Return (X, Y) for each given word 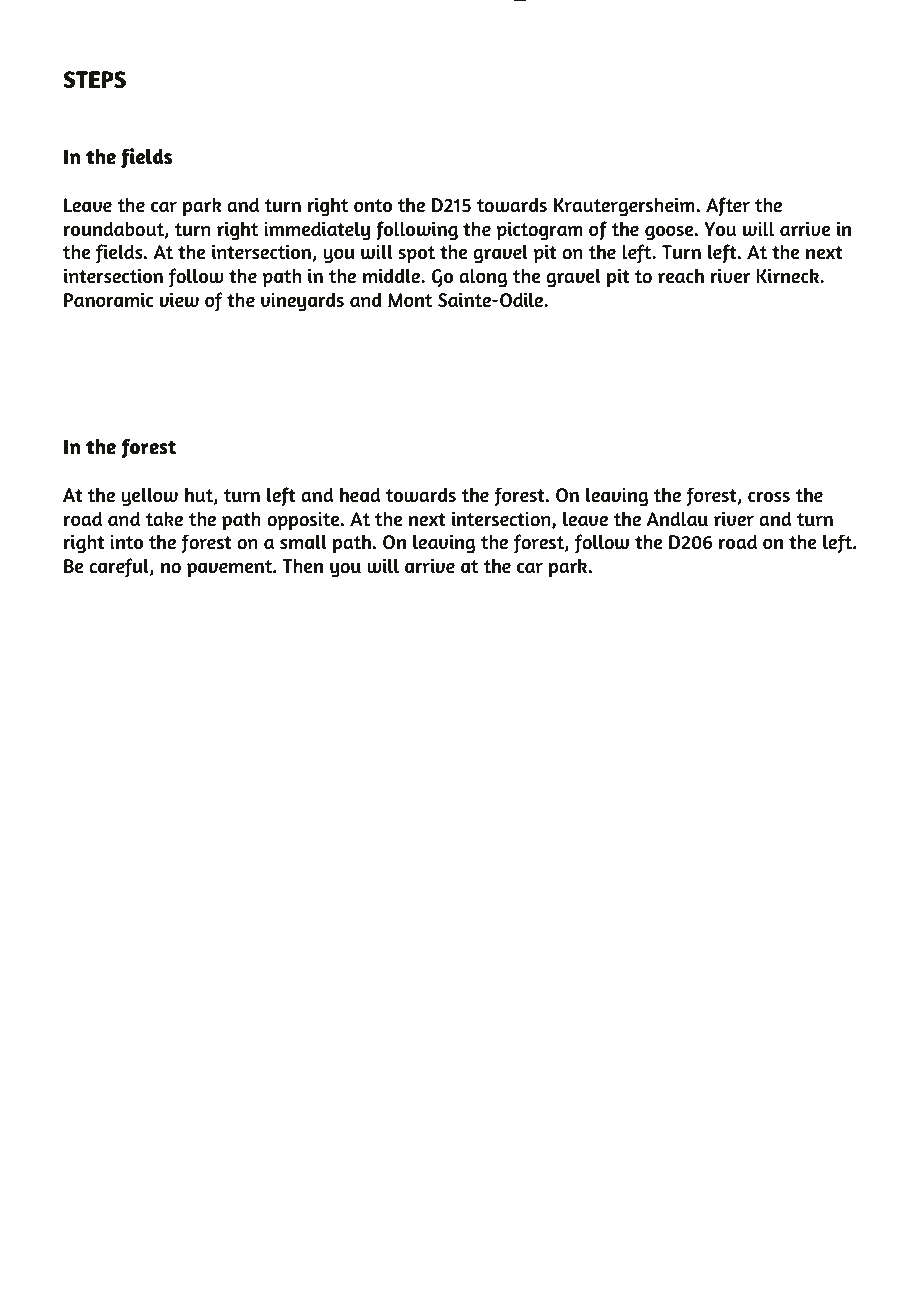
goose (670, 233)
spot (416, 255)
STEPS (94, 79)
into (126, 542)
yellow (149, 497)
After (728, 207)
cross (769, 497)
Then (302, 565)
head (360, 494)
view (179, 299)
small (303, 542)
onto (373, 206)
